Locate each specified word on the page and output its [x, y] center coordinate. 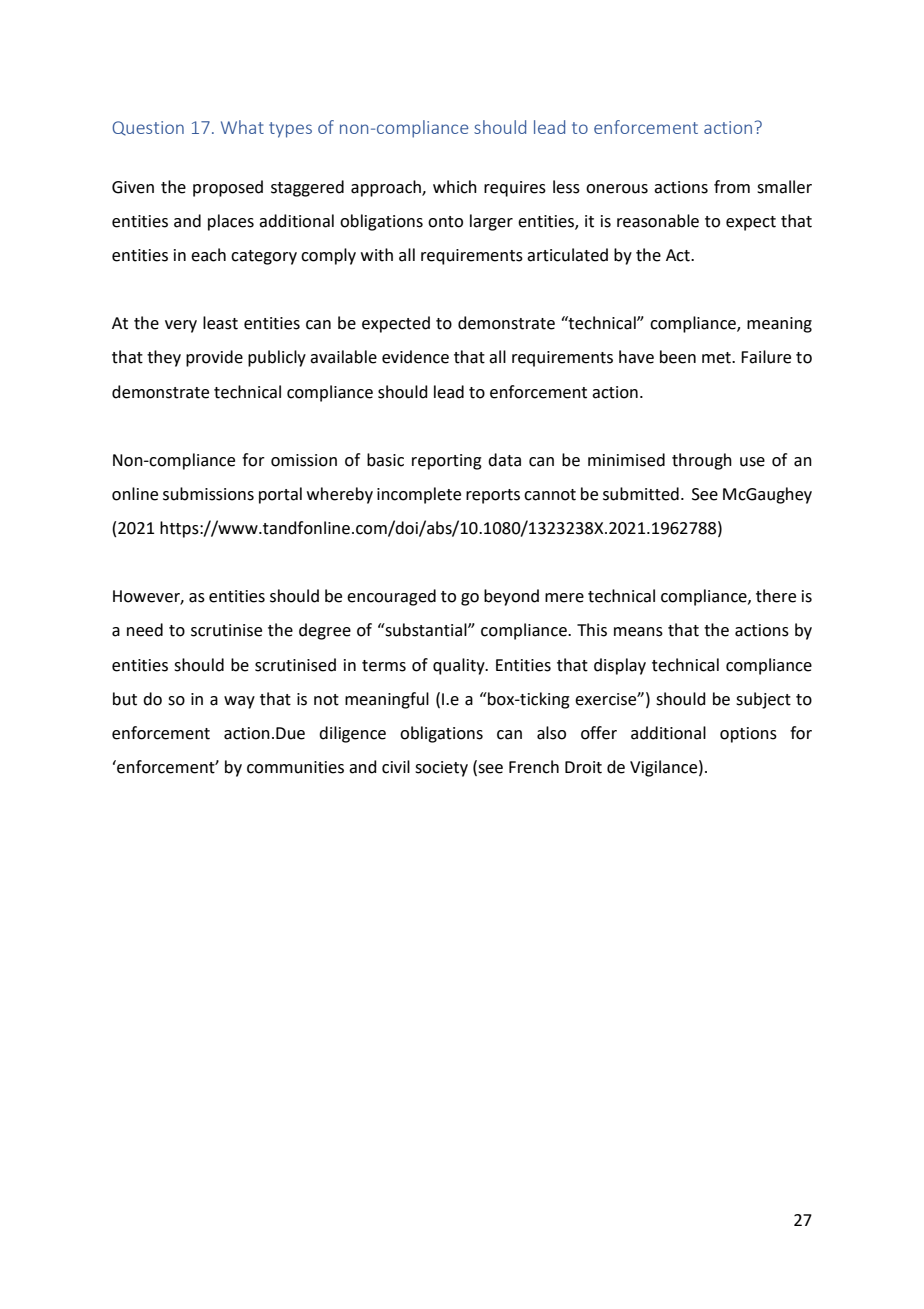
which [455, 187]
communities [295, 767]
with [377, 255]
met [717, 358]
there [776, 596]
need [145, 630]
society [441, 769]
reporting [447, 462]
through [702, 461]
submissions [208, 494]
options [748, 735]
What [242, 127]
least [220, 323]
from [732, 187]
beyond [511, 597]
